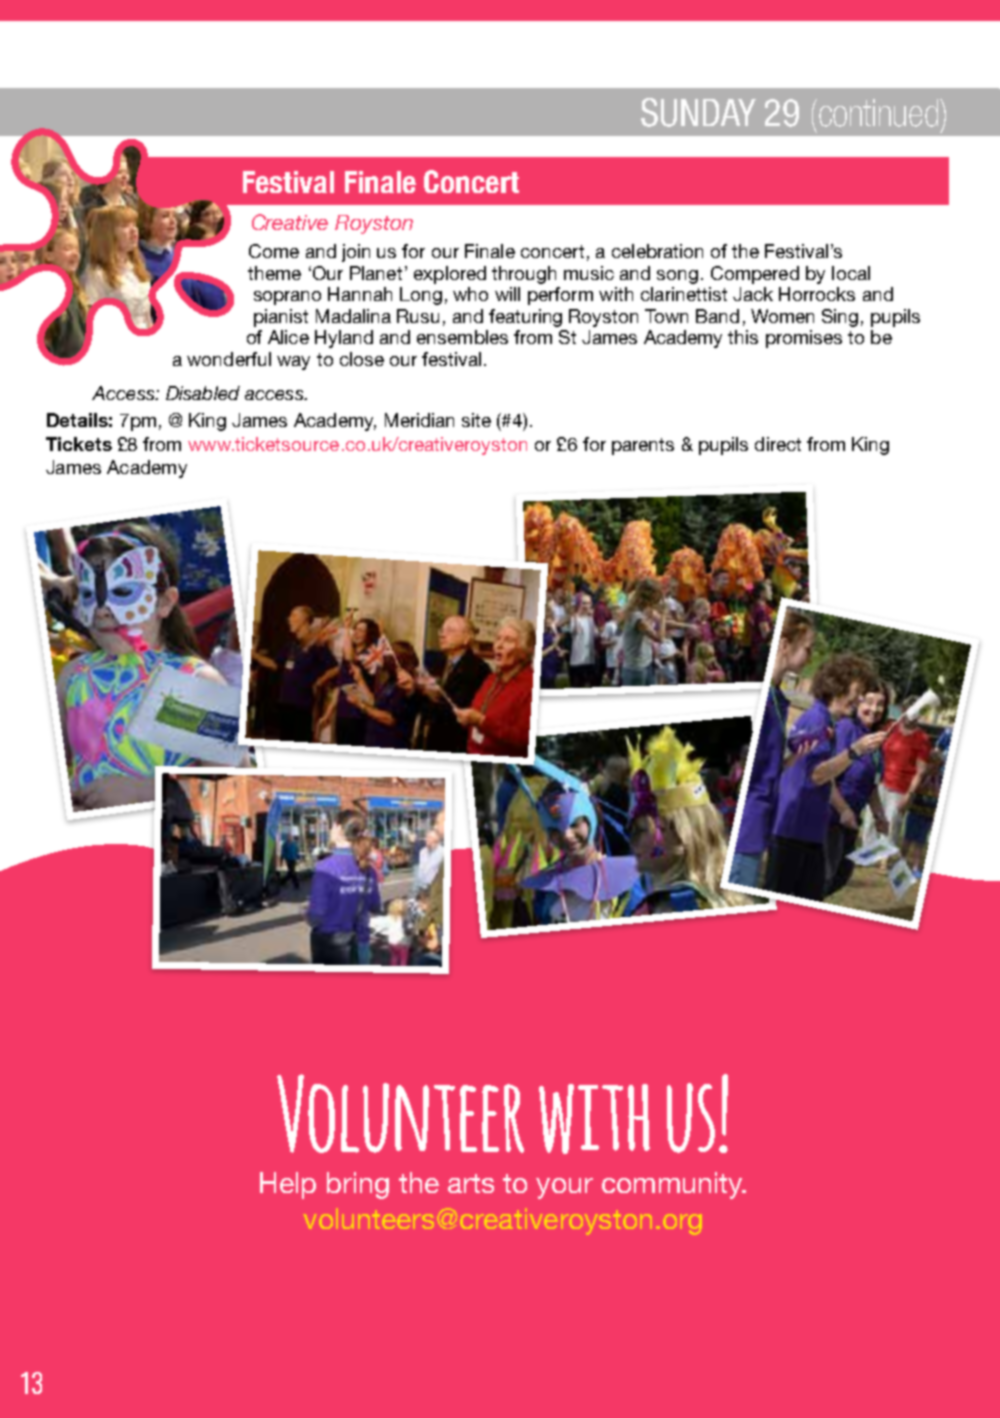 Image resolution: width=1000 pixels, height=1418 pixels. What do you see at coordinates (880, 113) in the screenshot?
I see `continued` at bounding box center [880, 113].
